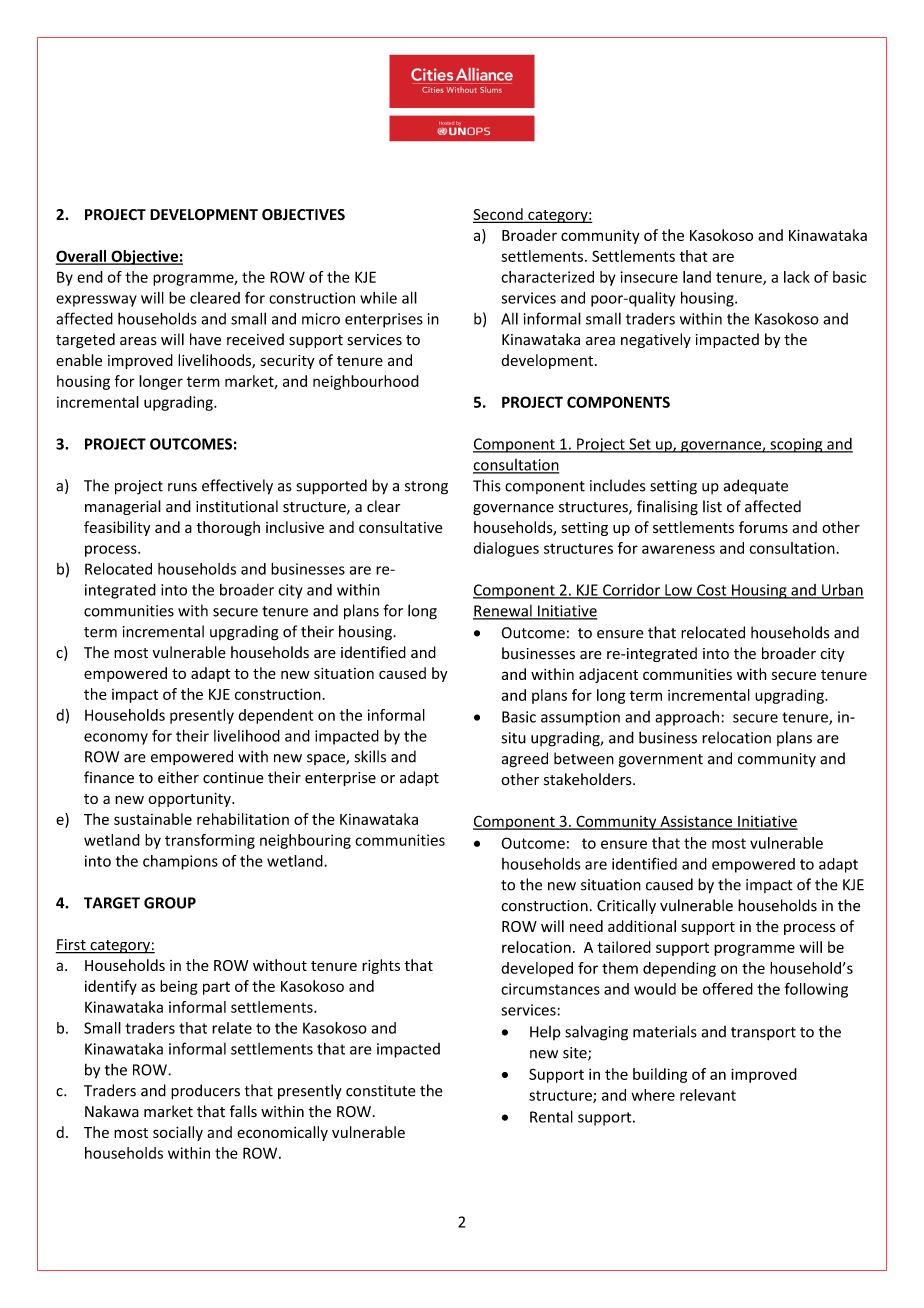  Describe the element at coordinates (796, 445) in the screenshot. I see `scoping` at that location.
